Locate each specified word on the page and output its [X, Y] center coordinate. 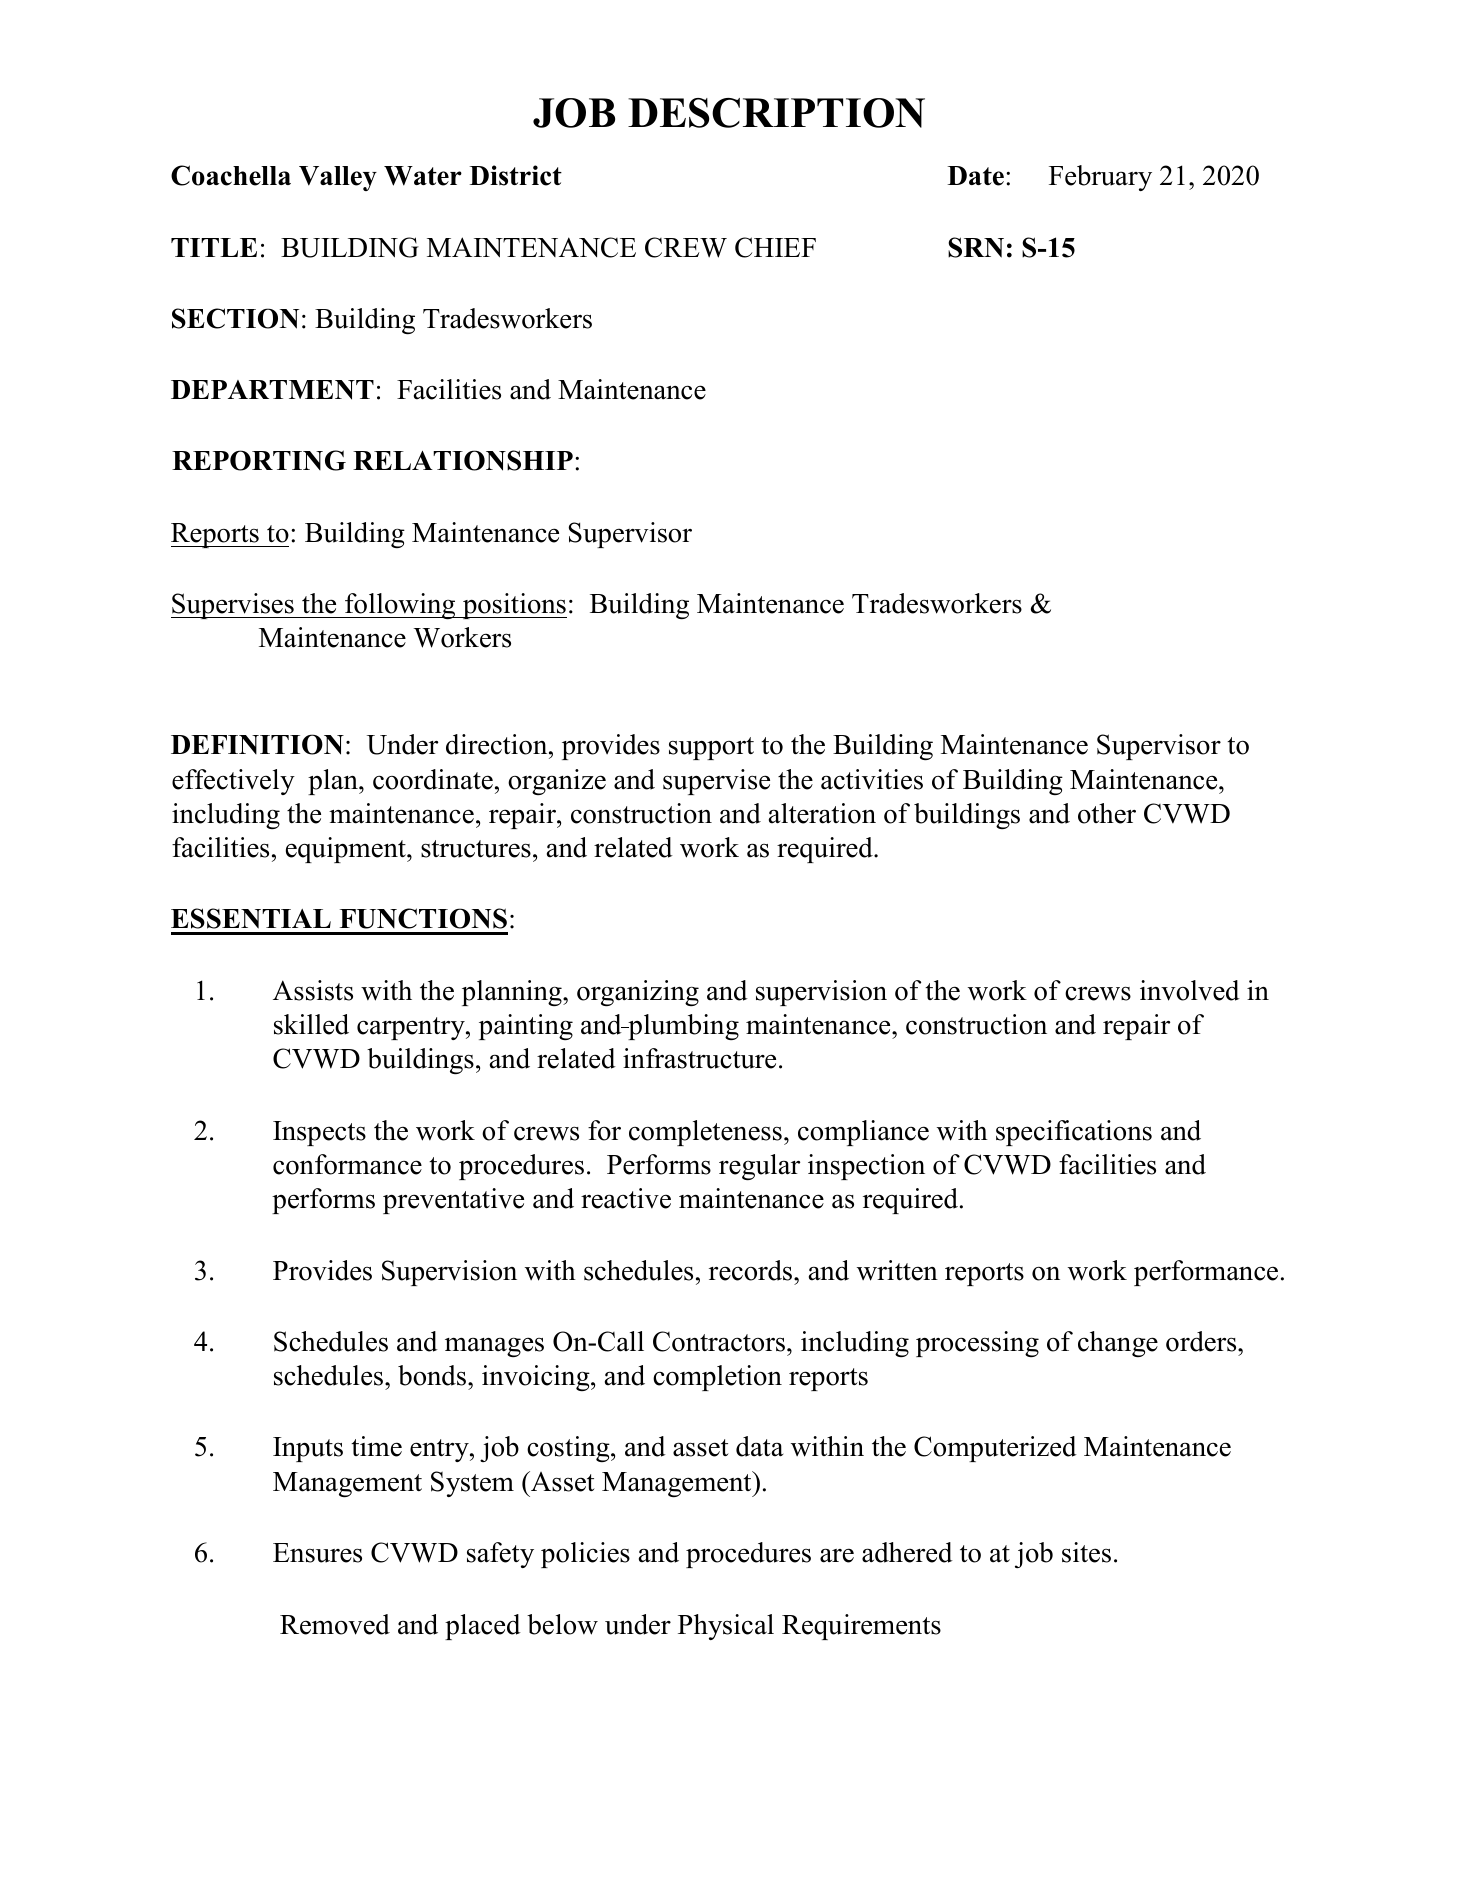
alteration [822, 813]
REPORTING [259, 460]
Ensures [317, 1553]
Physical [726, 1627]
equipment [347, 850]
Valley [338, 178]
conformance [347, 1164]
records [752, 1270]
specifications [1074, 1133]
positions [513, 606]
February [1100, 178]
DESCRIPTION [776, 113]
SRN [976, 247]
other [1107, 813]
